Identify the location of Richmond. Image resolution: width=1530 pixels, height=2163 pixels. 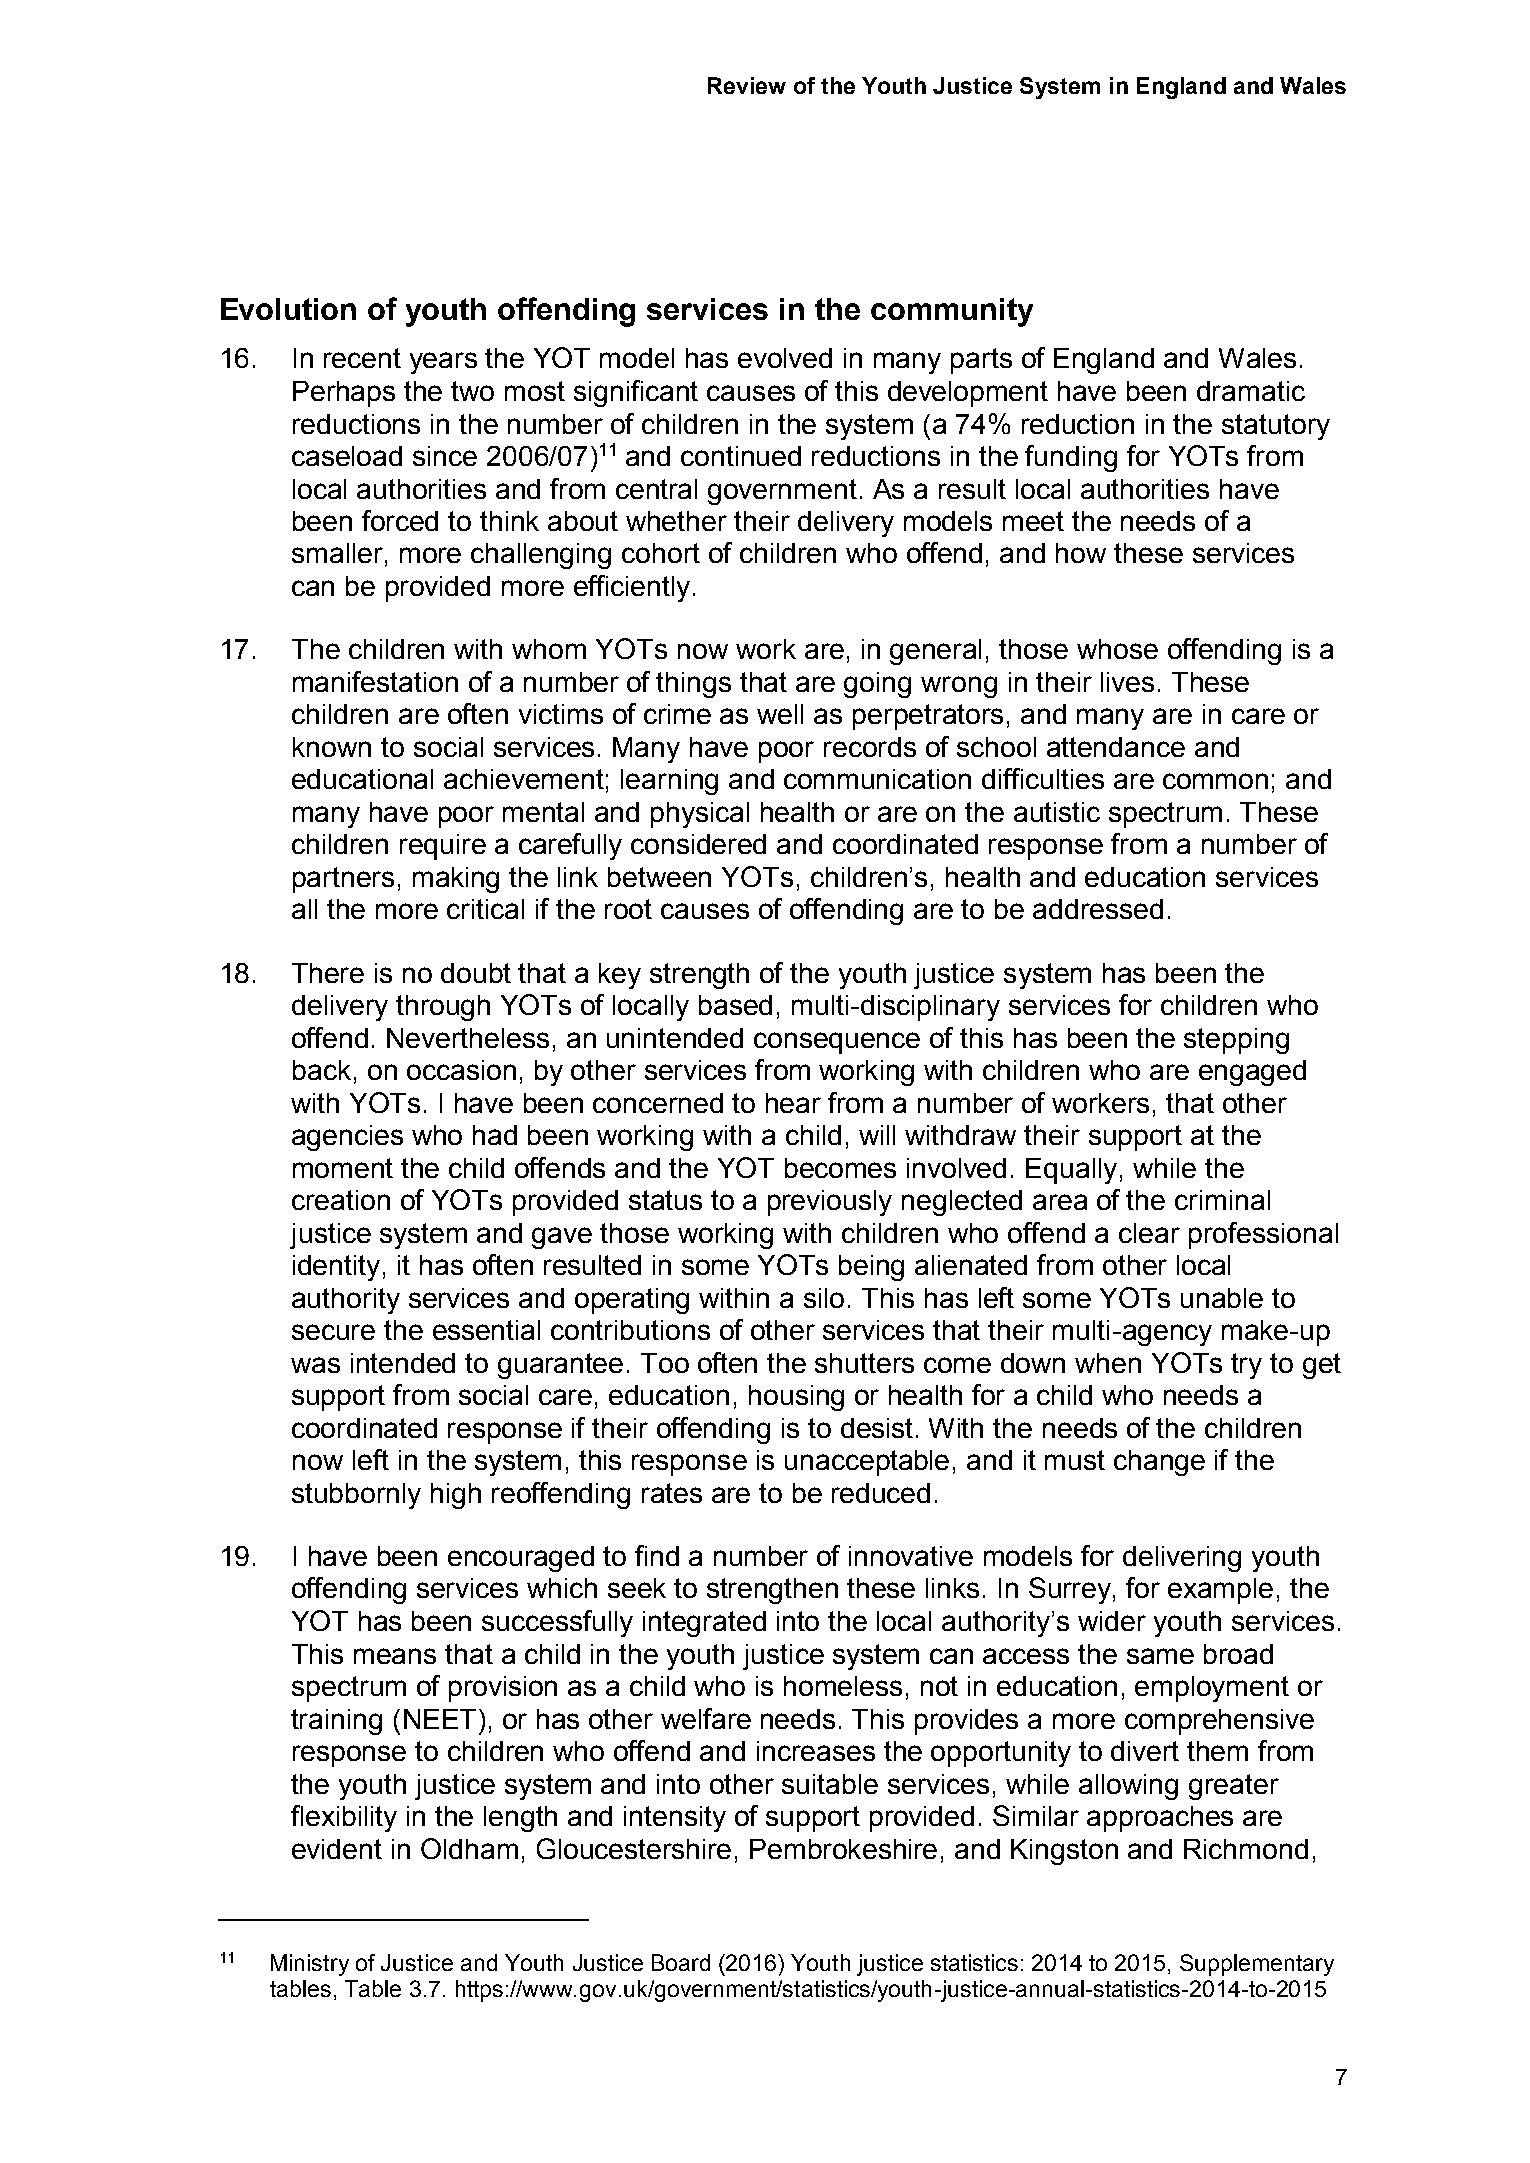
(1246, 1849).
